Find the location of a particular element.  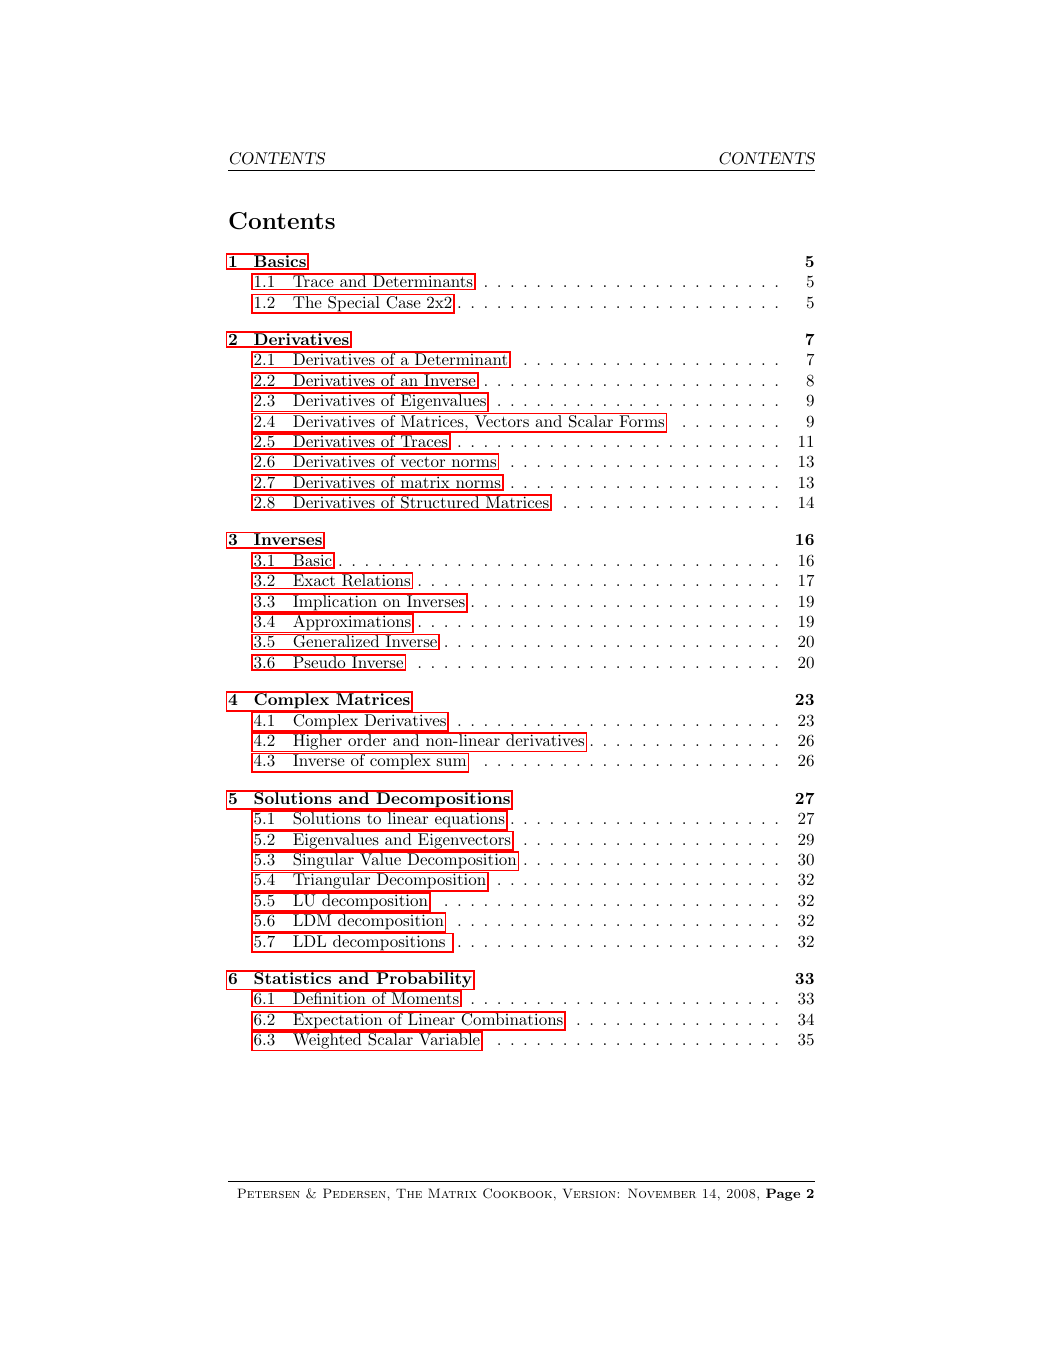

Pedersen is located at coordinates (354, 1193).
